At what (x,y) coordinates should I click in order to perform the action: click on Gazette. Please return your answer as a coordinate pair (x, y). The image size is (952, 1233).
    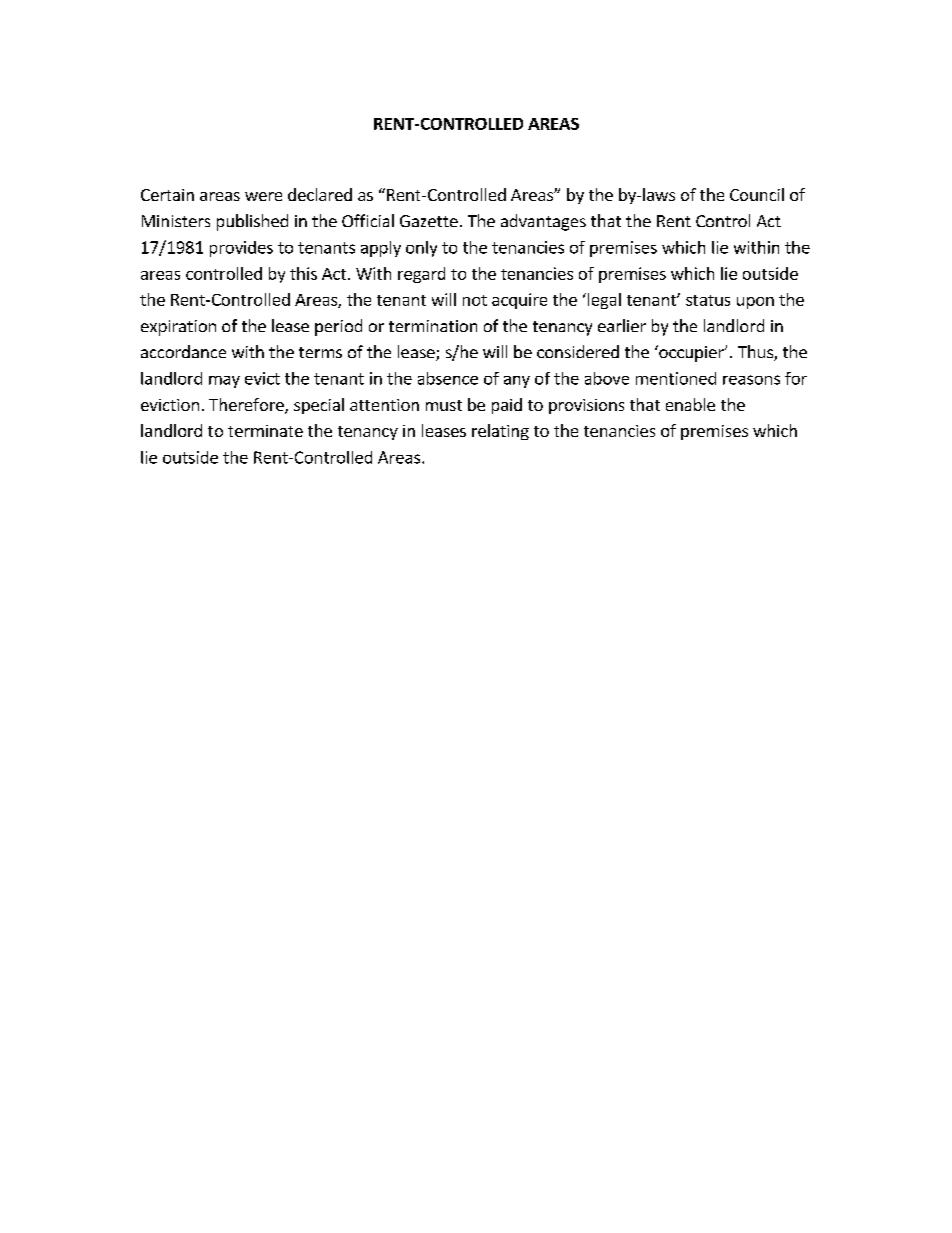
    Looking at the image, I should click on (429, 221).
